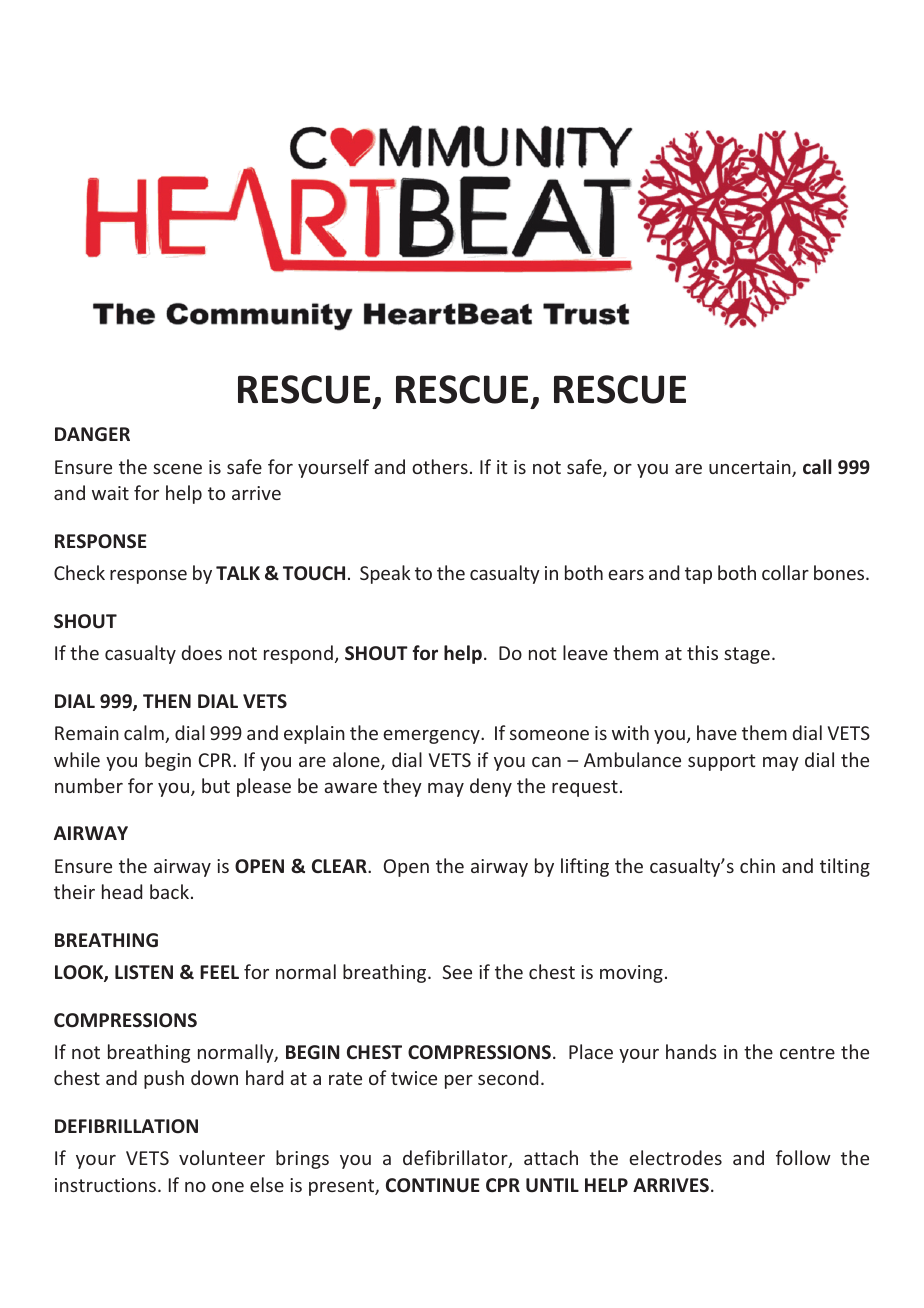  What do you see at coordinates (751, 468) in the image?
I see `uncertain` at bounding box center [751, 468].
